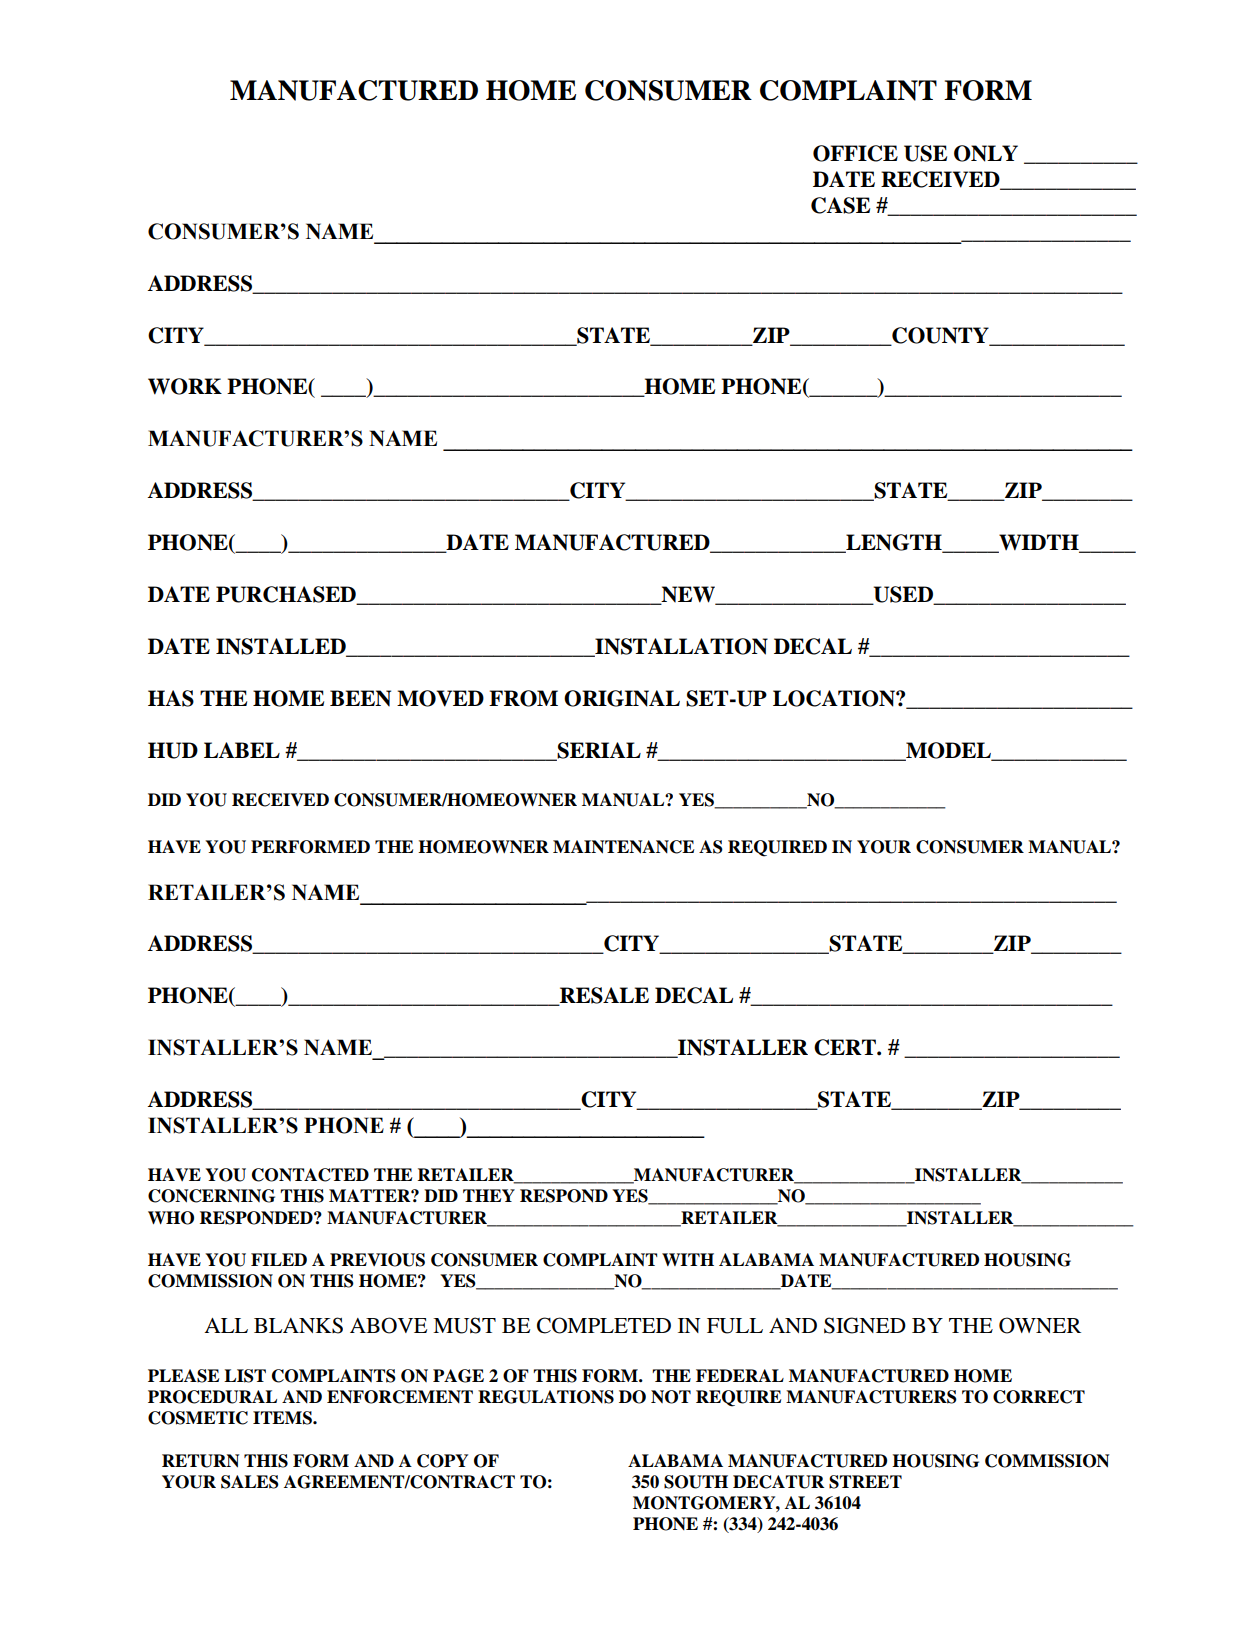 The image size is (1256, 1625). I want to click on ITEMS, so click(283, 1418).
